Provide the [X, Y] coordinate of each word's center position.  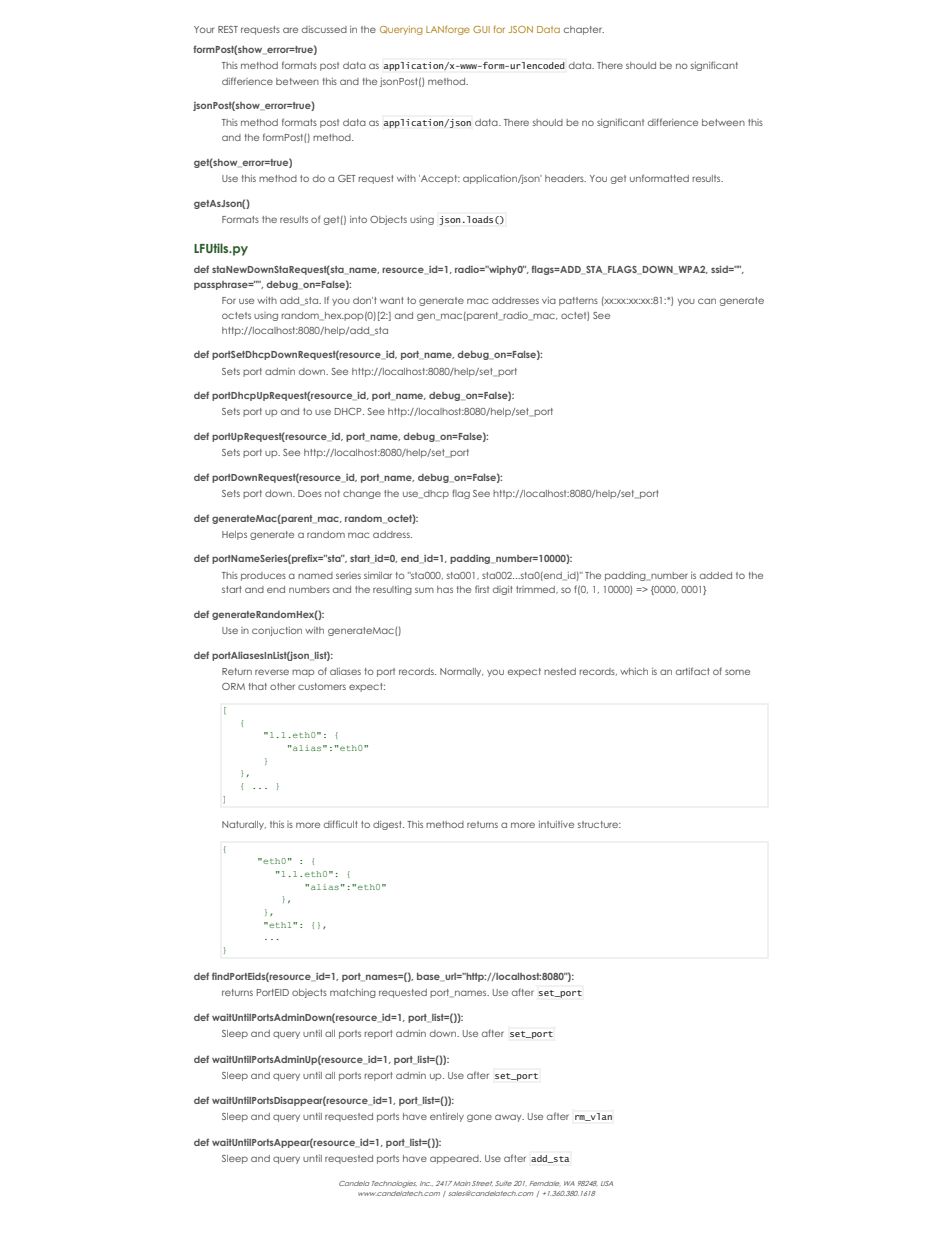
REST [228, 29]
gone [479, 1118]
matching [353, 993]
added [716, 575]
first [482, 589]
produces [263, 576]
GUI [481, 29]
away [509, 1118]
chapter [584, 30]
